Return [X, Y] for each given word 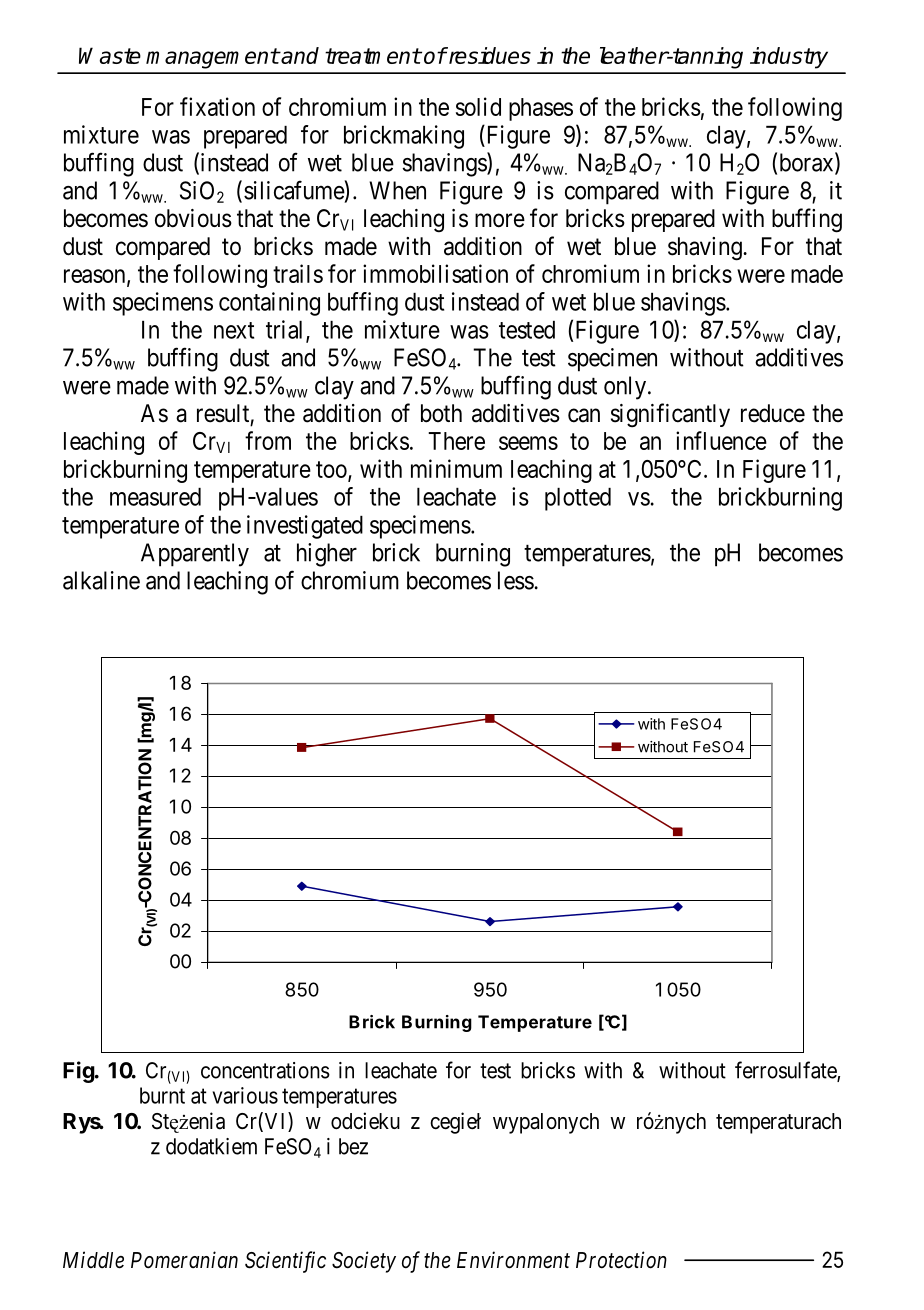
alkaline [101, 580]
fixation [217, 106]
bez [353, 1146]
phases [541, 109]
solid [478, 106]
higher [327, 555]
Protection [621, 1260]
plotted [578, 499]
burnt [162, 1095]
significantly [670, 415]
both [441, 413]
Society [364, 1262]
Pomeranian [184, 1260]
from [268, 440]
